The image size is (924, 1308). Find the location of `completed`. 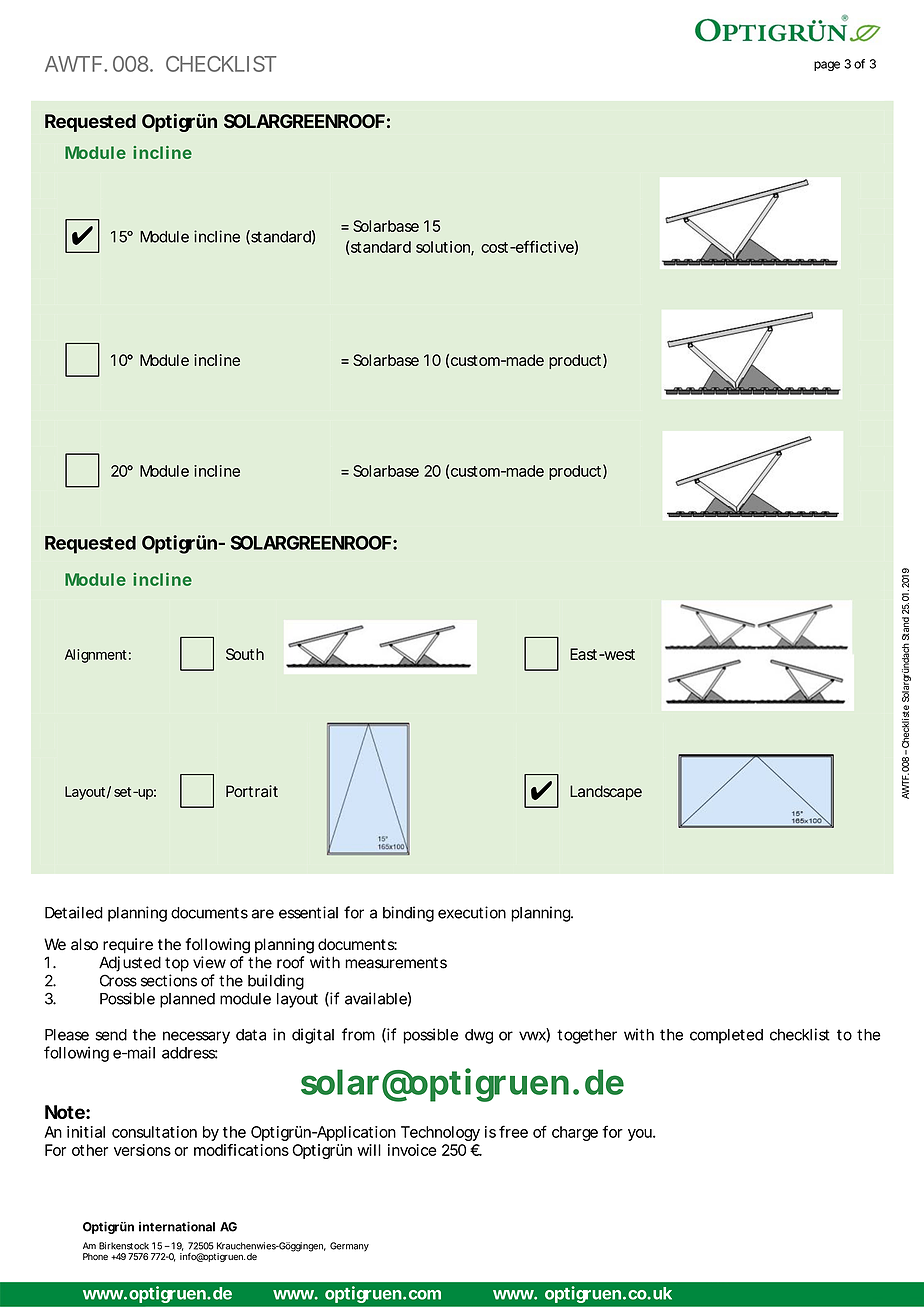

completed is located at coordinates (726, 1036).
